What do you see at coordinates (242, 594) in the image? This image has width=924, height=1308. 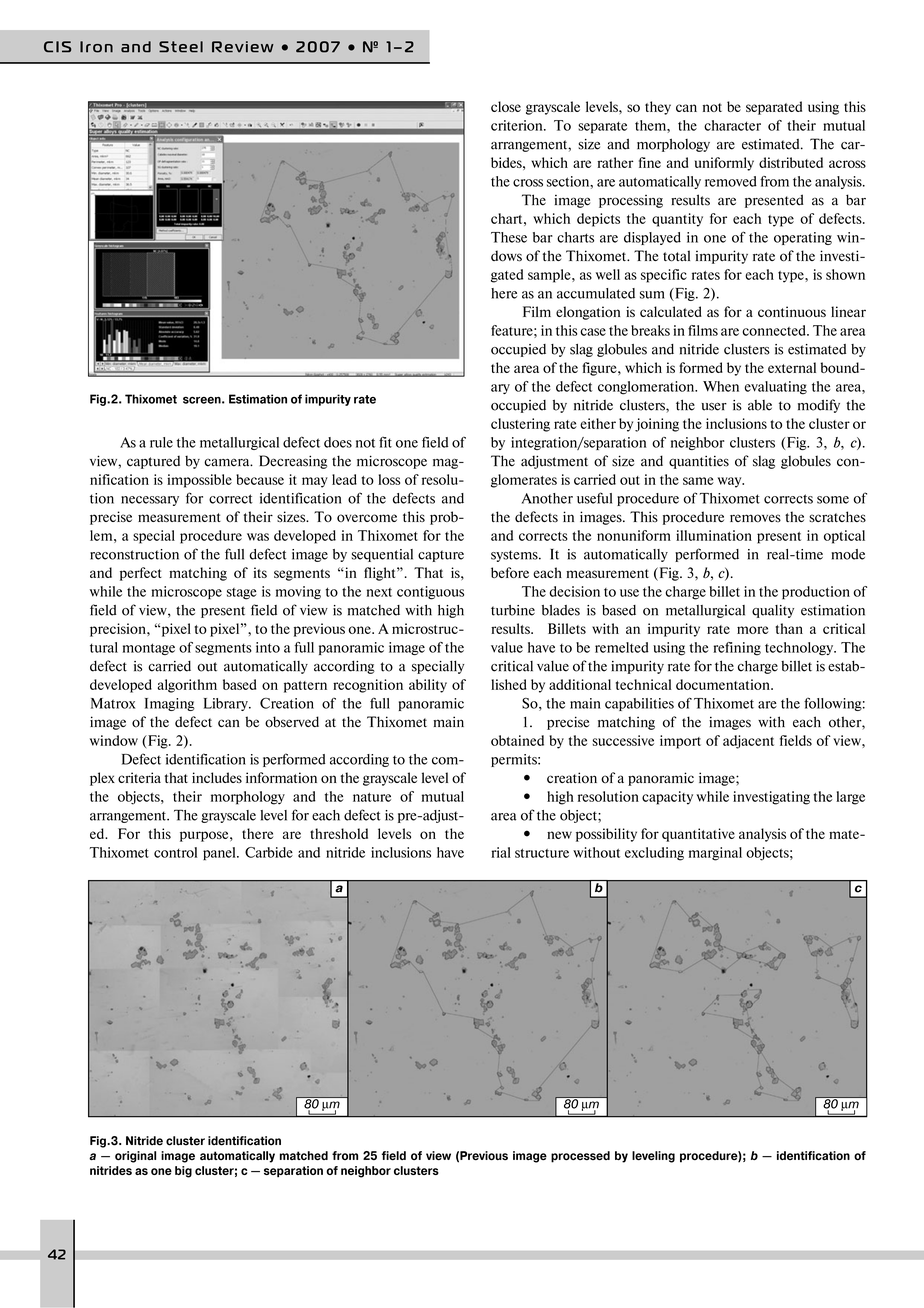 I see `stage` at bounding box center [242, 594].
